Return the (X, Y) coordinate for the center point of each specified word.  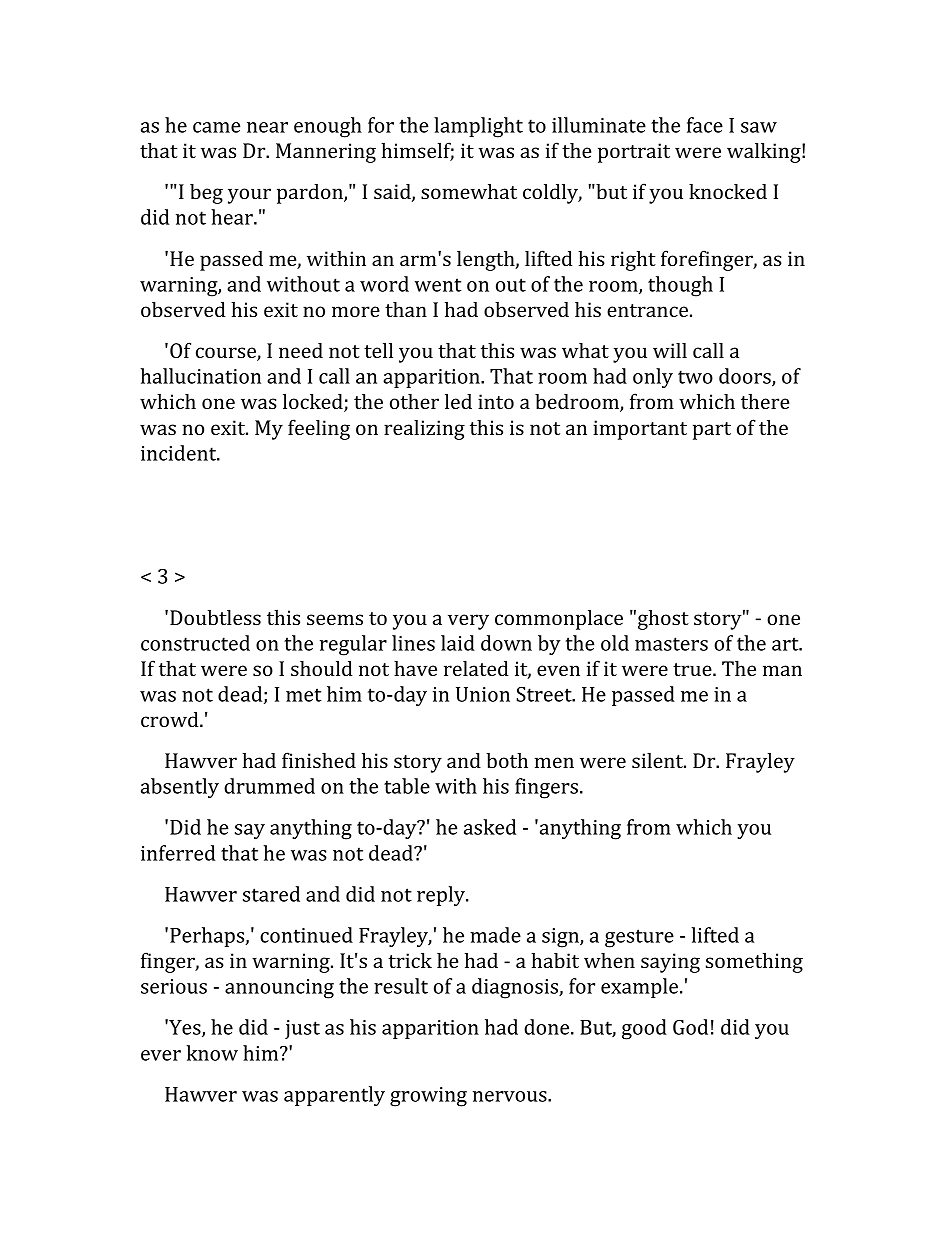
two (695, 377)
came (216, 127)
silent (658, 760)
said (393, 192)
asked (490, 827)
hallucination (201, 376)
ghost (663, 620)
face (705, 125)
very (468, 622)
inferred (178, 853)
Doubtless (215, 617)
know (212, 1053)
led (458, 401)
